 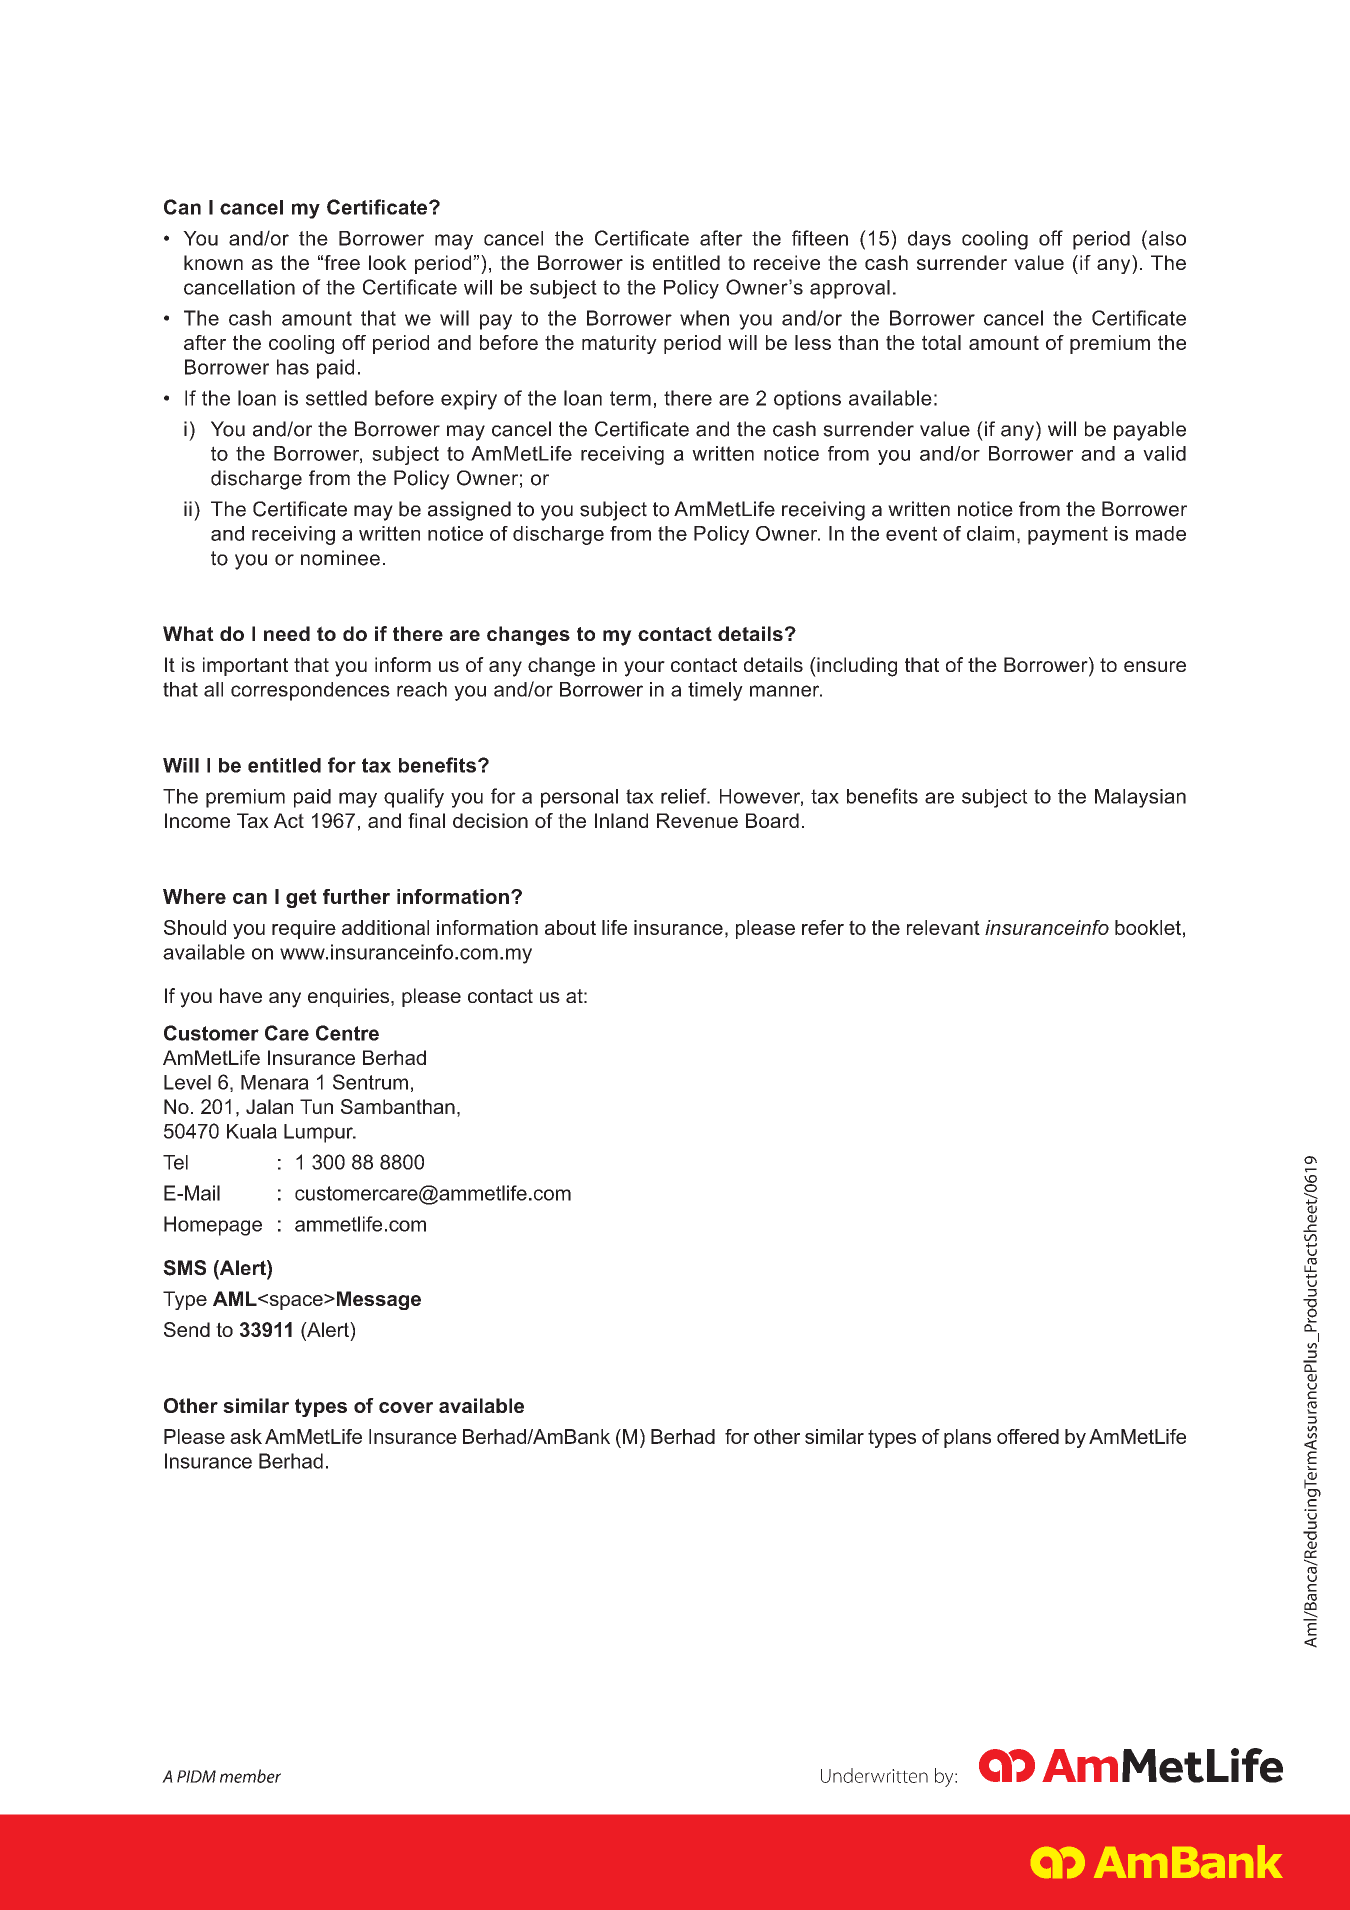 What do you see at coordinates (1028, 1436) in the screenshot?
I see `offered` at bounding box center [1028, 1436].
